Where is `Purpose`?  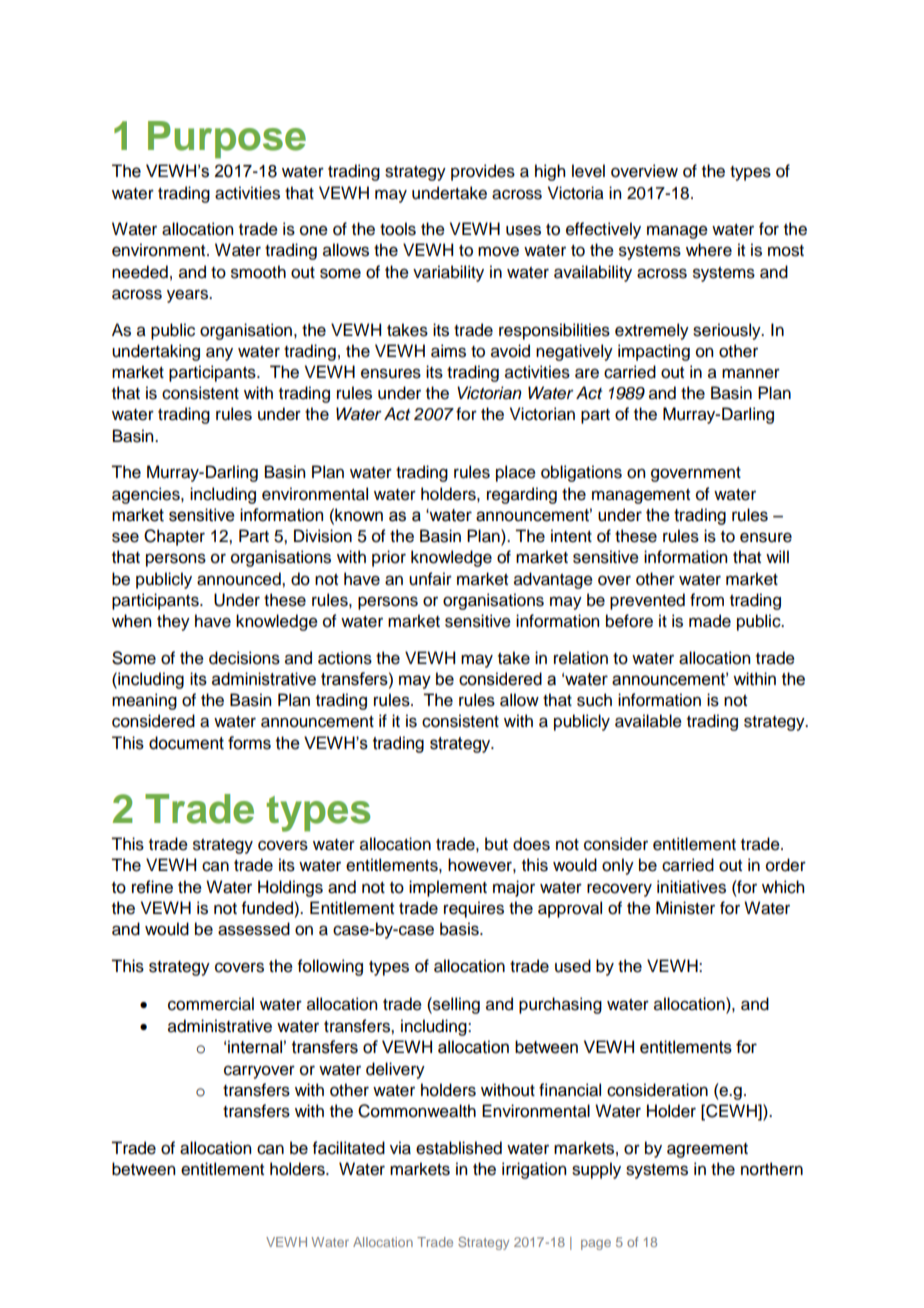 Purpose is located at coordinates (227, 140).
